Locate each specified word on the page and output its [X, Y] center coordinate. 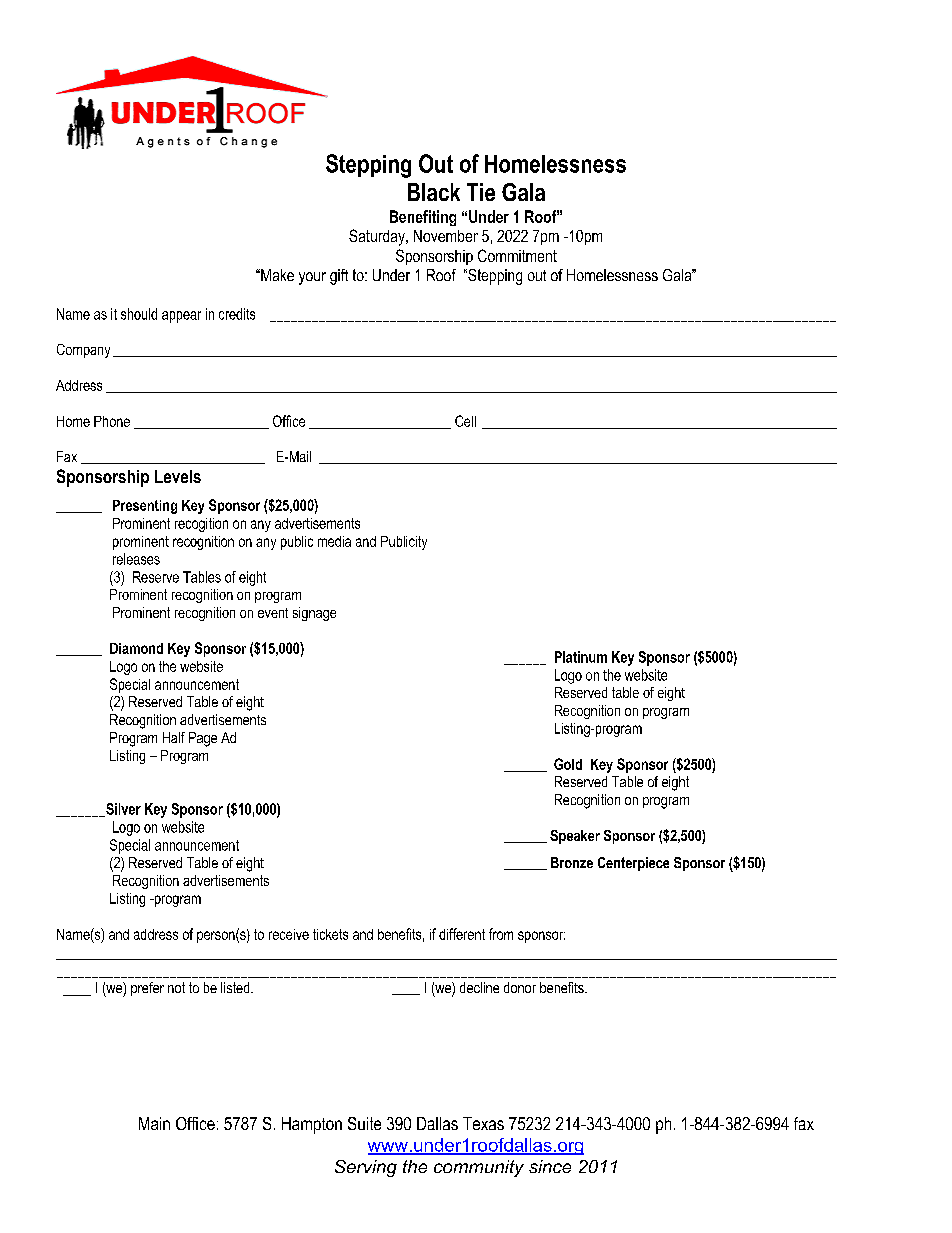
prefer [147, 989]
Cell [465, 421]
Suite [364, 1123]
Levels [178, 476]
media [334, 541]
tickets [330, 934]
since [550, 1166]
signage [314, 614]
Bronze [572, 862]
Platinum [581, 657]
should [139, 314]
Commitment [517, 255]
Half [174, 737]
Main [154, 1123]
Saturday [378, 237]
